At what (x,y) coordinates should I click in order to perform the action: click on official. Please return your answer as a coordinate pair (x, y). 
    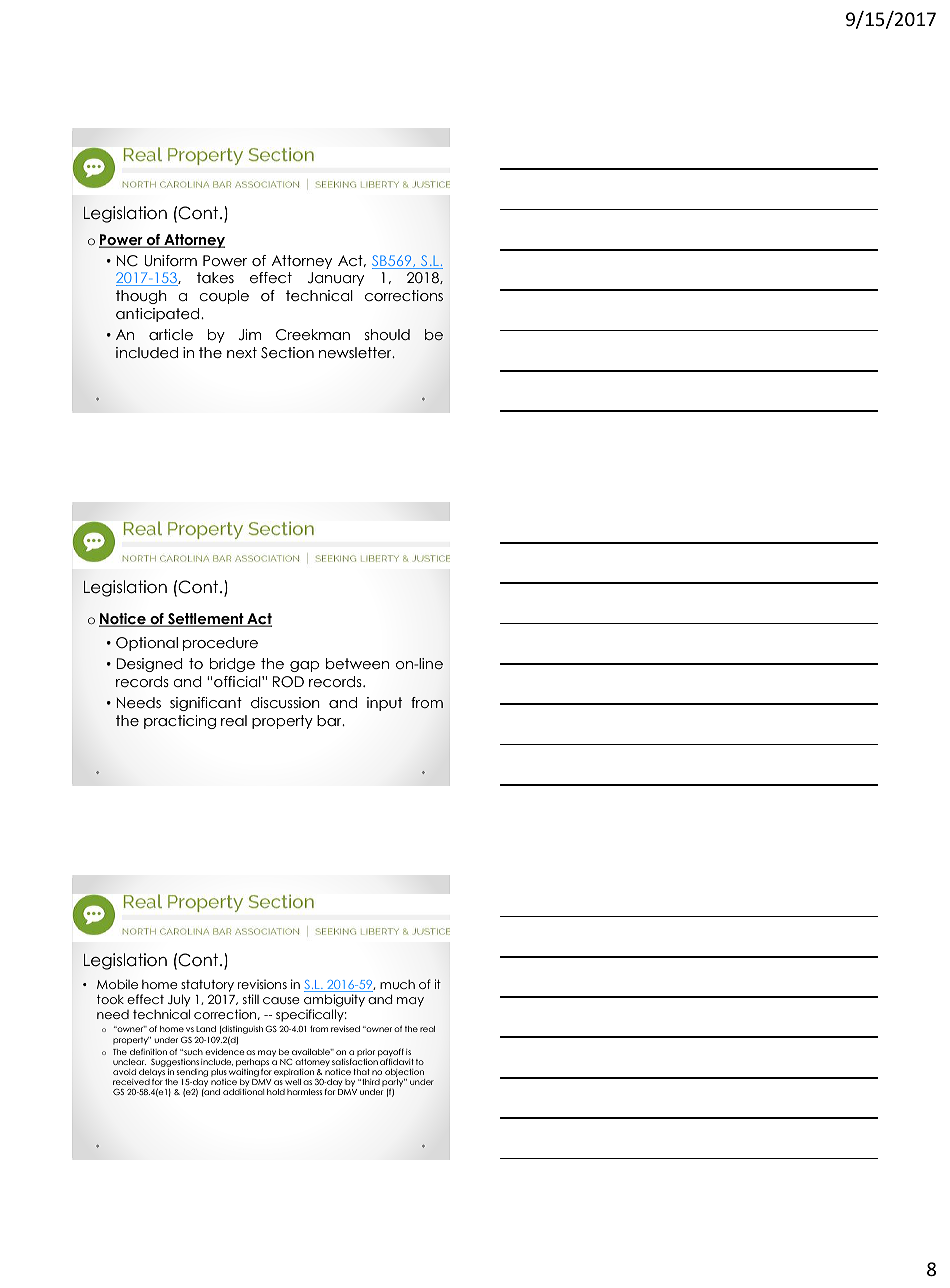
    Looking at the image, I should click on (237, 681).
